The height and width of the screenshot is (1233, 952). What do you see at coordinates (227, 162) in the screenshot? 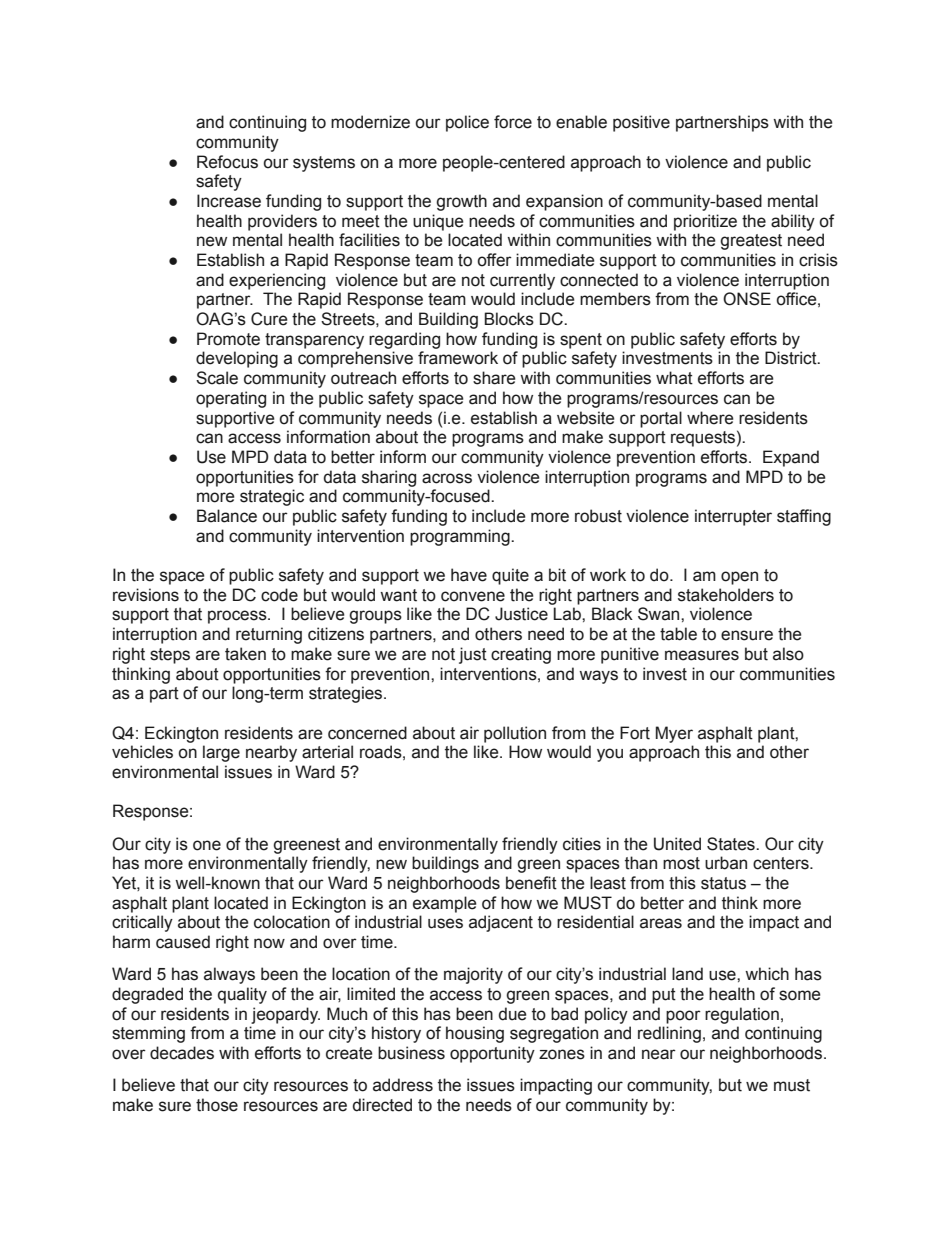
I see `Refocus` at bounding box center [227, 162].
